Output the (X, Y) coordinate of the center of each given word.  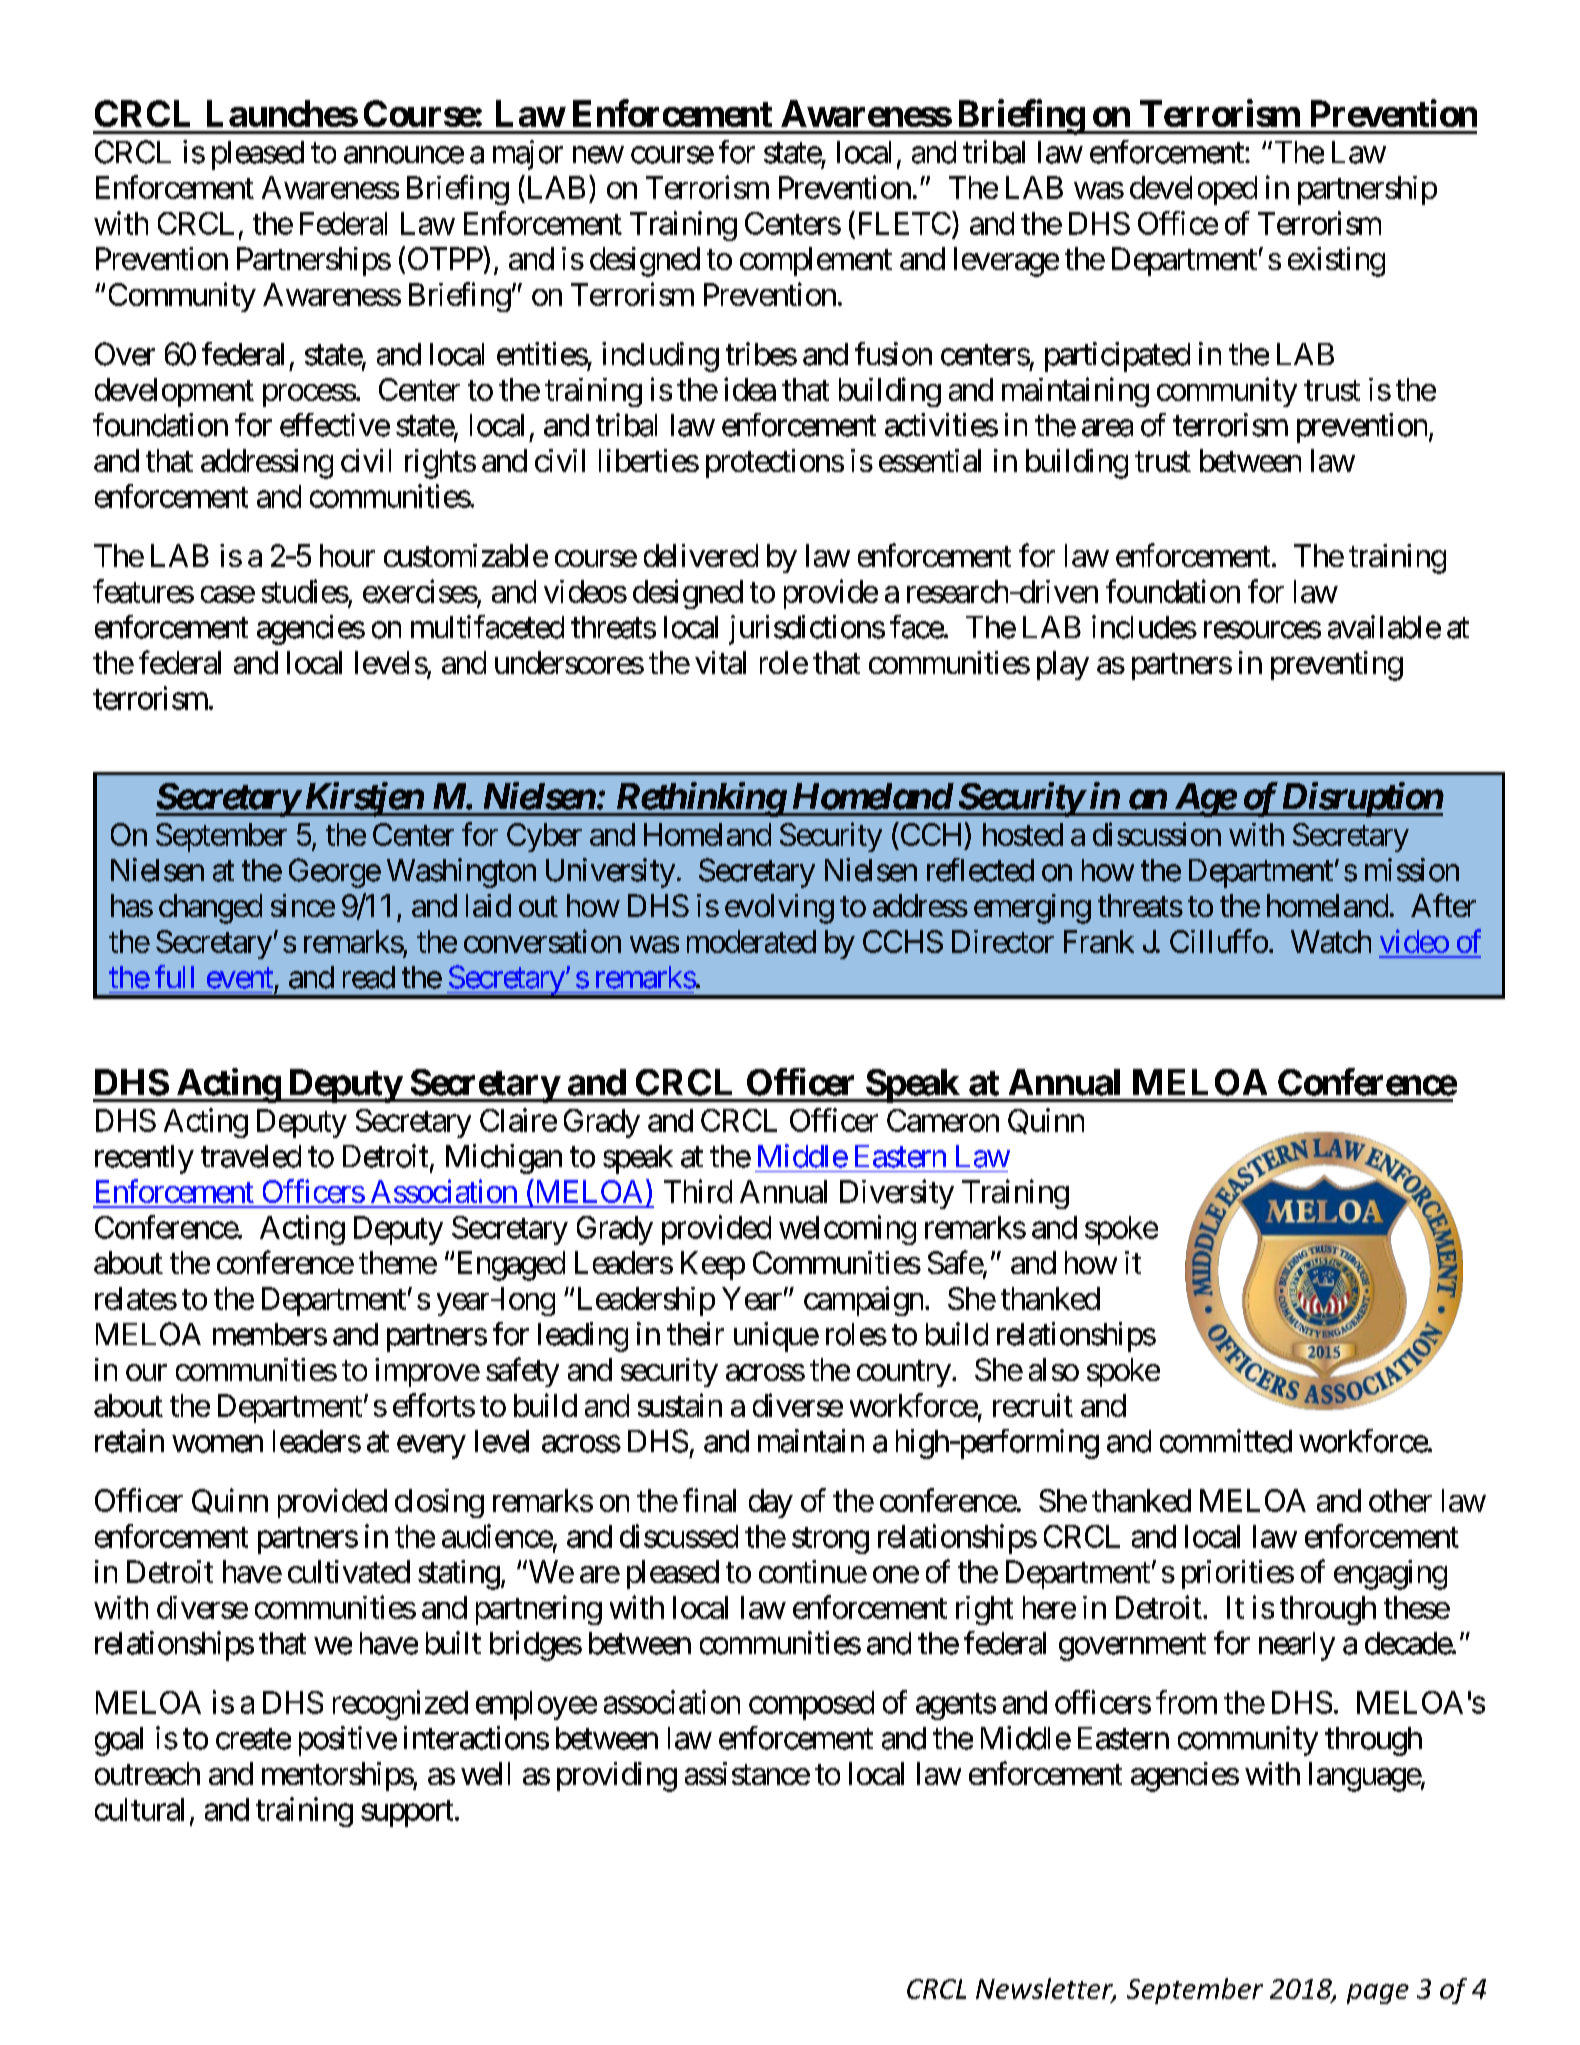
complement (816, 261)
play (1063, 665)
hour (347, 555)
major (528, 155)
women (218, 1444)
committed (1226, 1441)
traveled (251, 1156)
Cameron (943, 1120)
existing (1336, 262)
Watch (1331, 941)
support (407, 1813)
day (771, 1503)
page (1378, 1994)
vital (720, 662)
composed (811, 1705)
